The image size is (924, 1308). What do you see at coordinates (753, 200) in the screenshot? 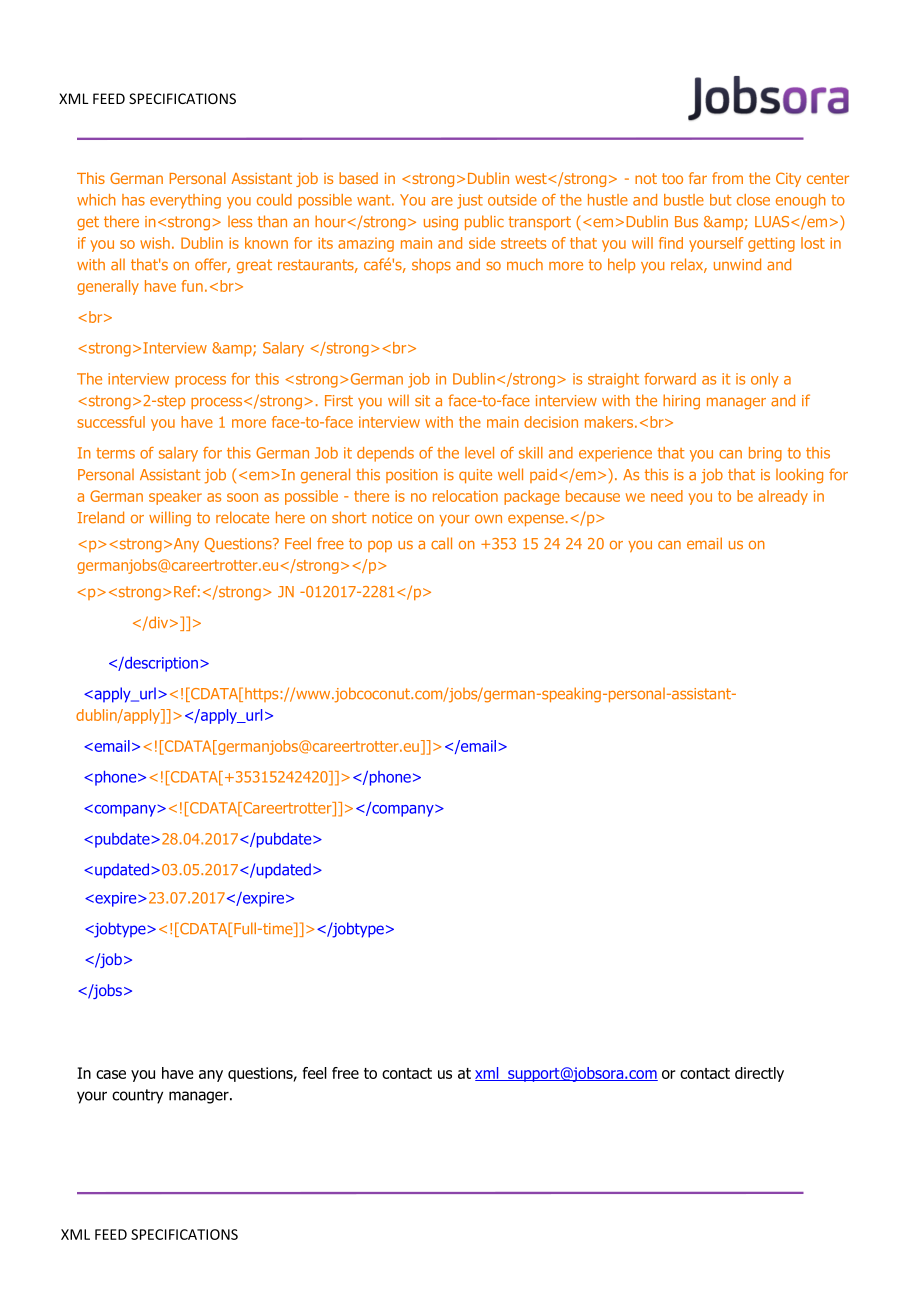
I see `close` at bounding box center [753, 200].
